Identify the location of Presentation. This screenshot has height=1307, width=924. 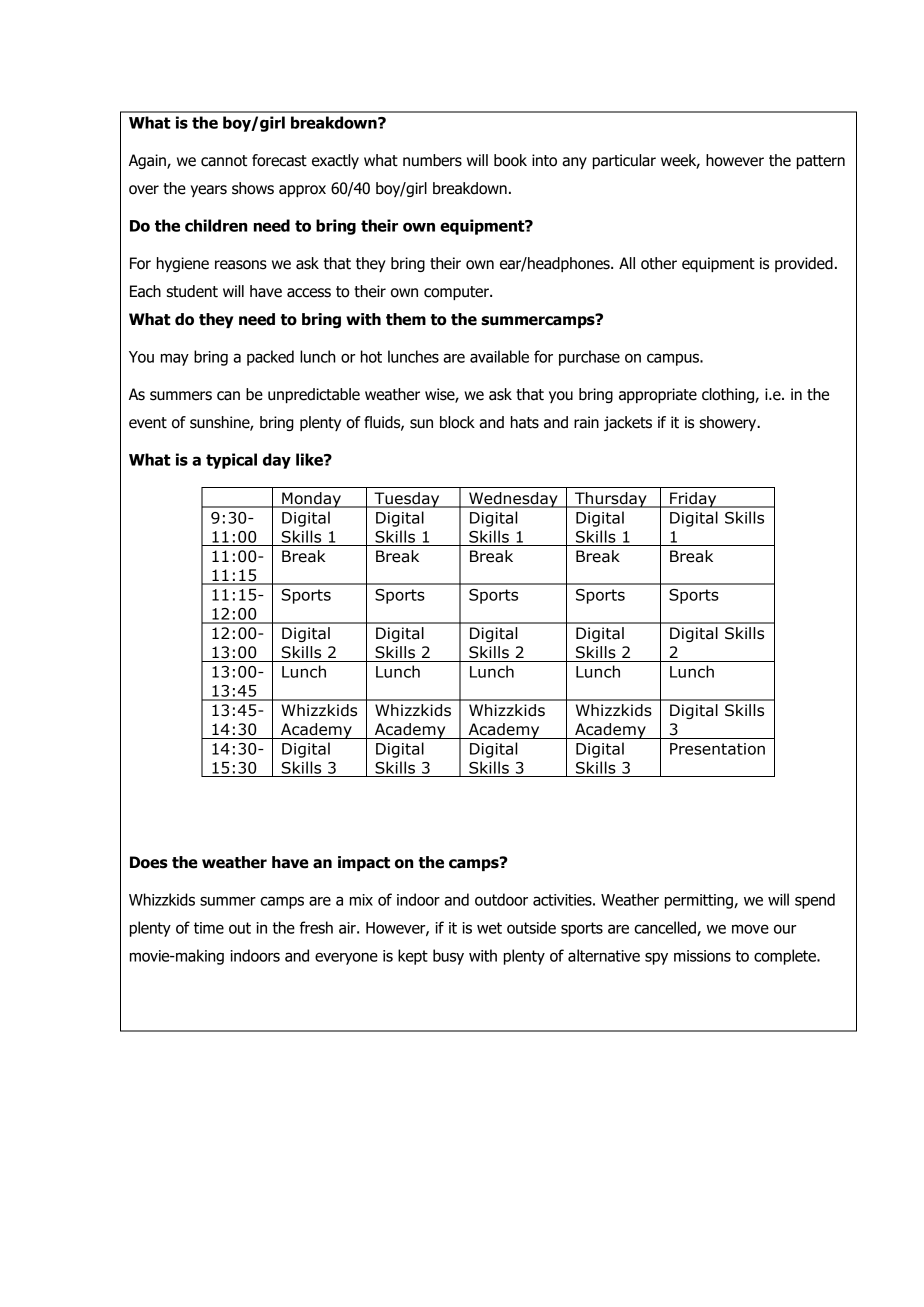
(717, 749).
